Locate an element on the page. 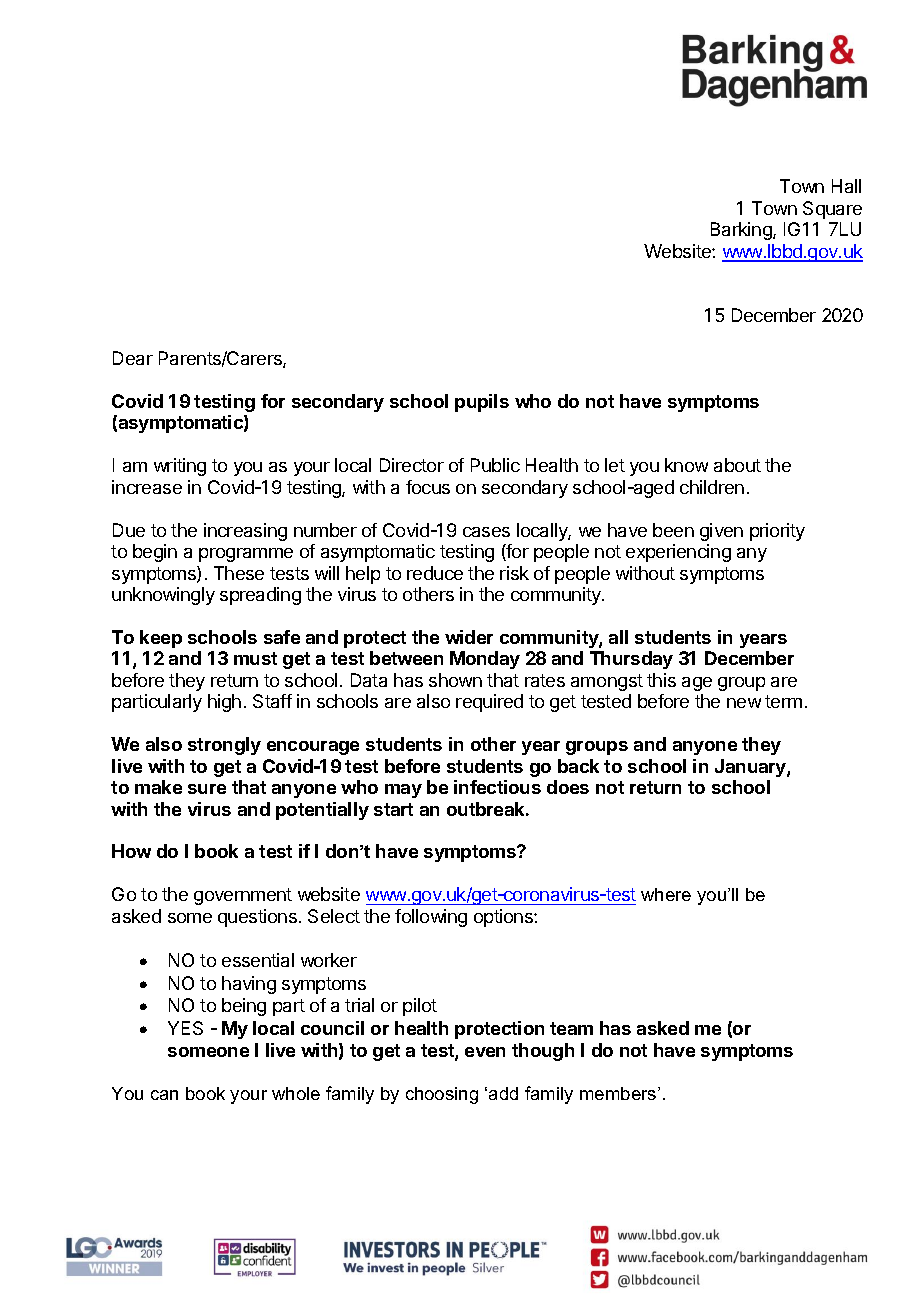  where is located at coordinates (666, 894).
